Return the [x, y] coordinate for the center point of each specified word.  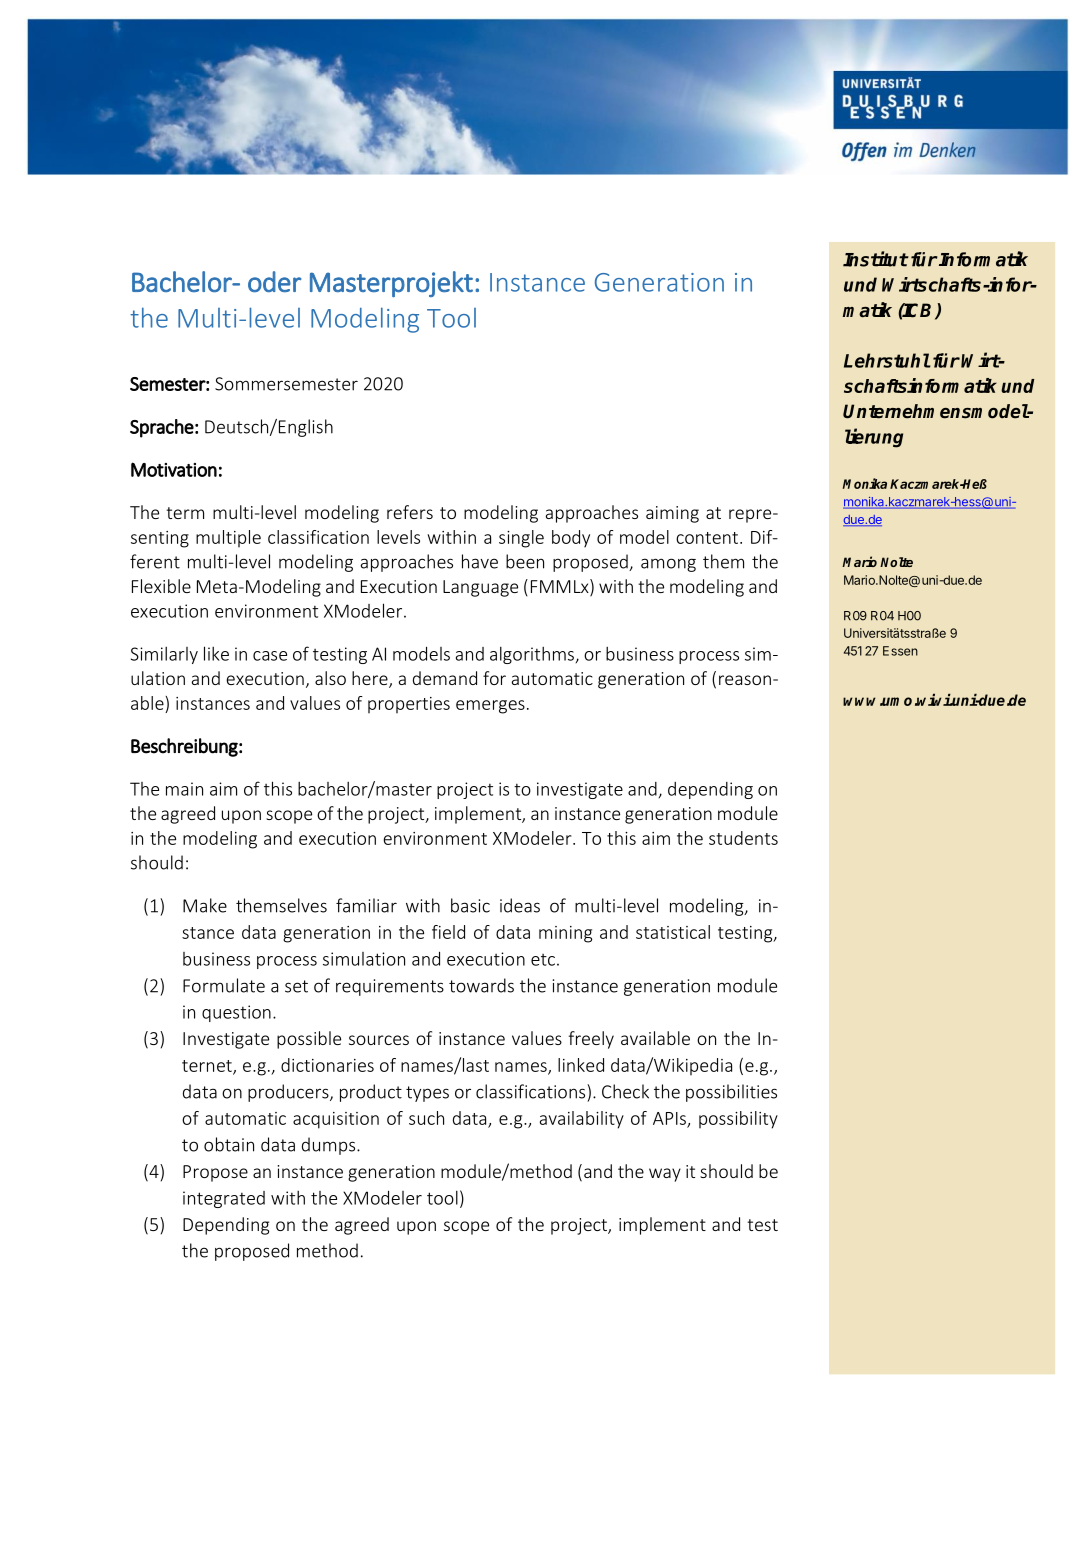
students [743, 838]
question [236, 1013]
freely [591, 1040]
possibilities [731, 1093]
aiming [672, 514]
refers [410, 512]
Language [480, 588]
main [184, 789]
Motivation [174, 469]
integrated [224, 1199]
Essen [900, 651]
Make [205, 905]
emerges [490, 707]
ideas [520, 905]
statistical [673, 932]
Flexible [161, 586]
